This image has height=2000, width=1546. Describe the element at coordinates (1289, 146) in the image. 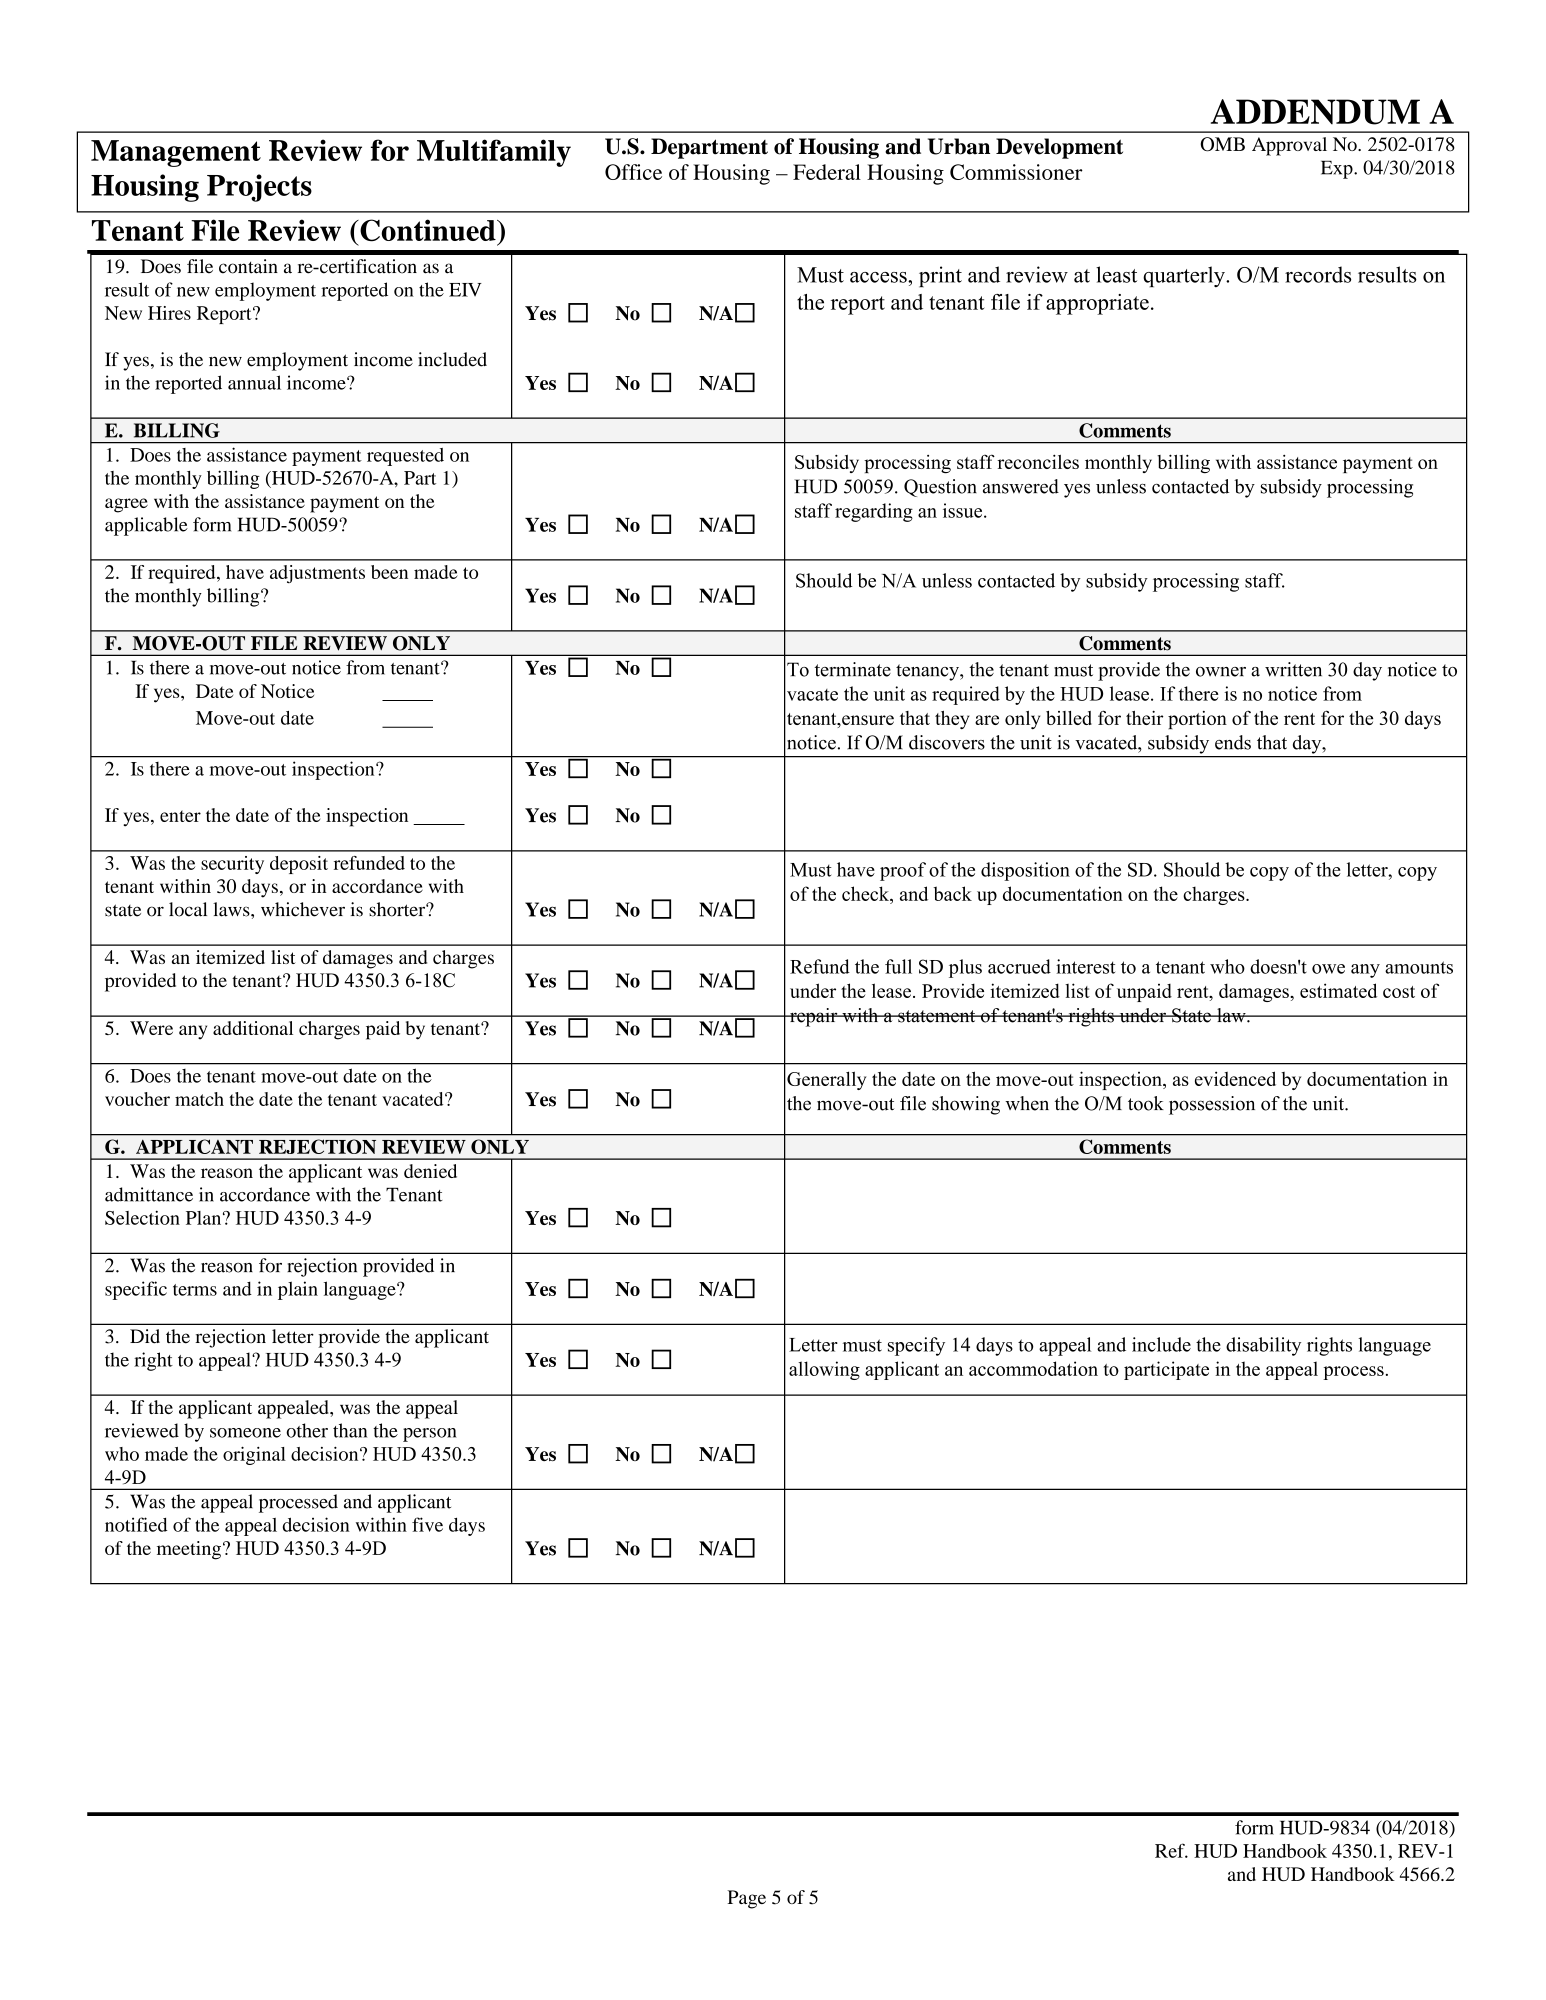

I see `Approval` at that location.
